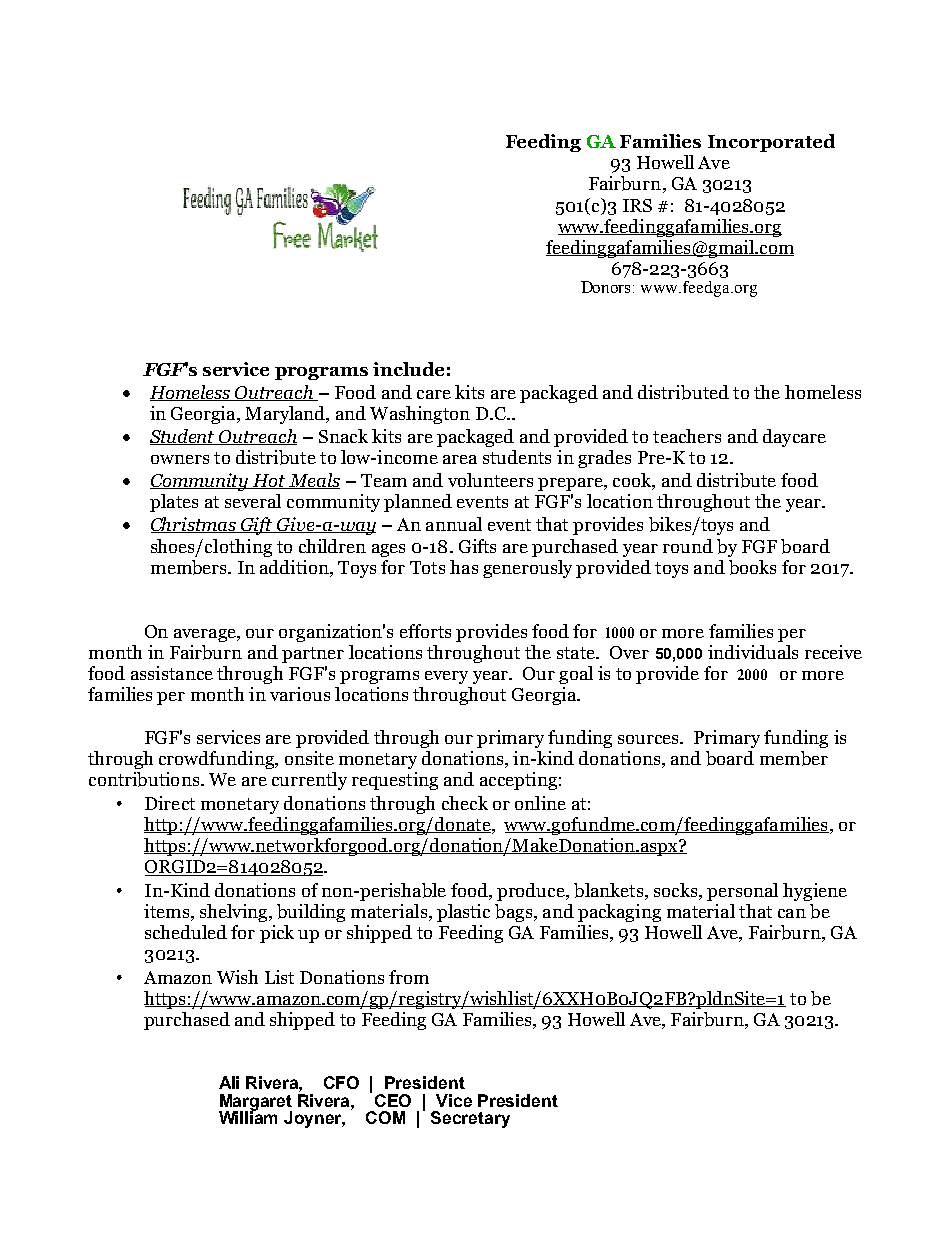  Describe the element at coordinates (341, 1082) in the screenshot. I see `Alicia` at that location.
